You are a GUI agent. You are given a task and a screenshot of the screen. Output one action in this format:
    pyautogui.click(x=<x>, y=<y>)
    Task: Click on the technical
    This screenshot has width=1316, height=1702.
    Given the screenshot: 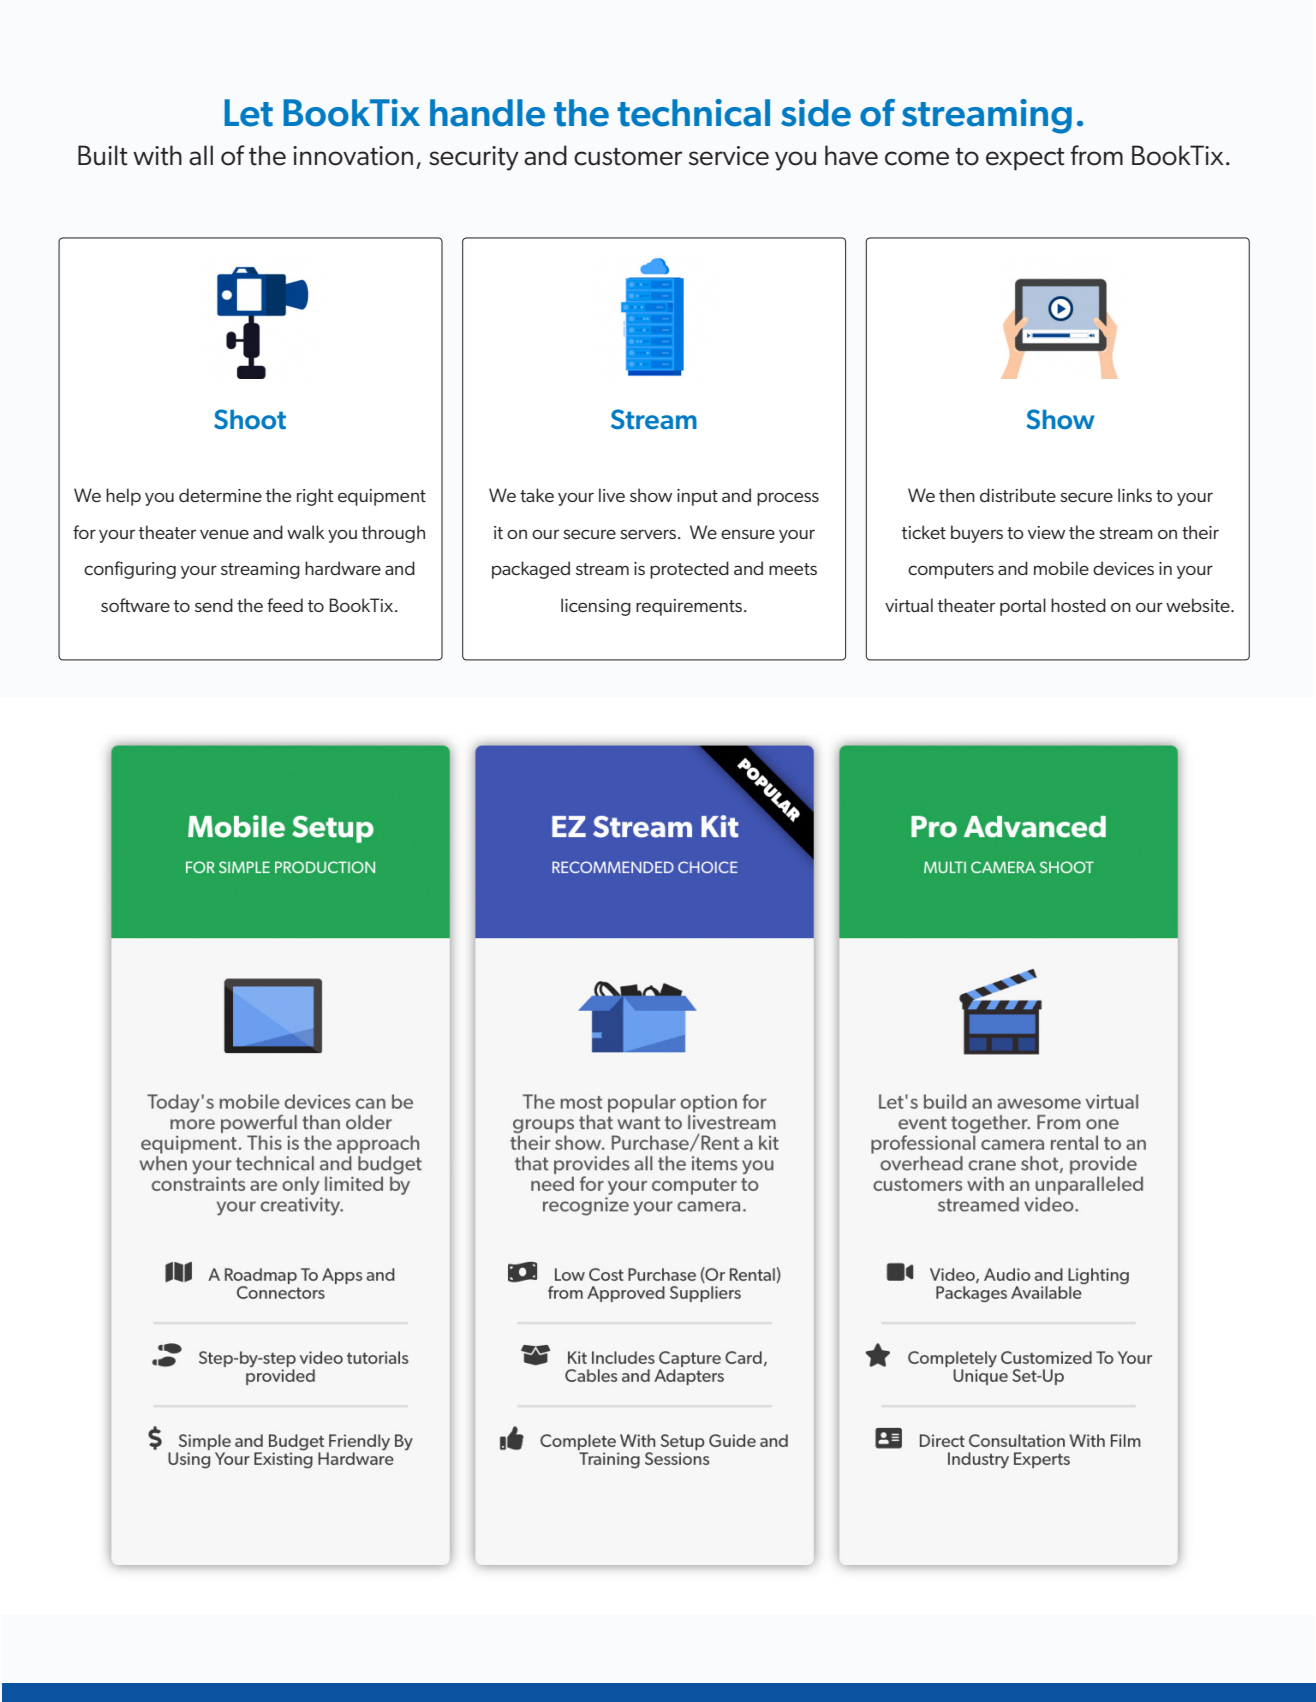 What is the action you would take?
    pyautogui.click(x=693, y=113)
